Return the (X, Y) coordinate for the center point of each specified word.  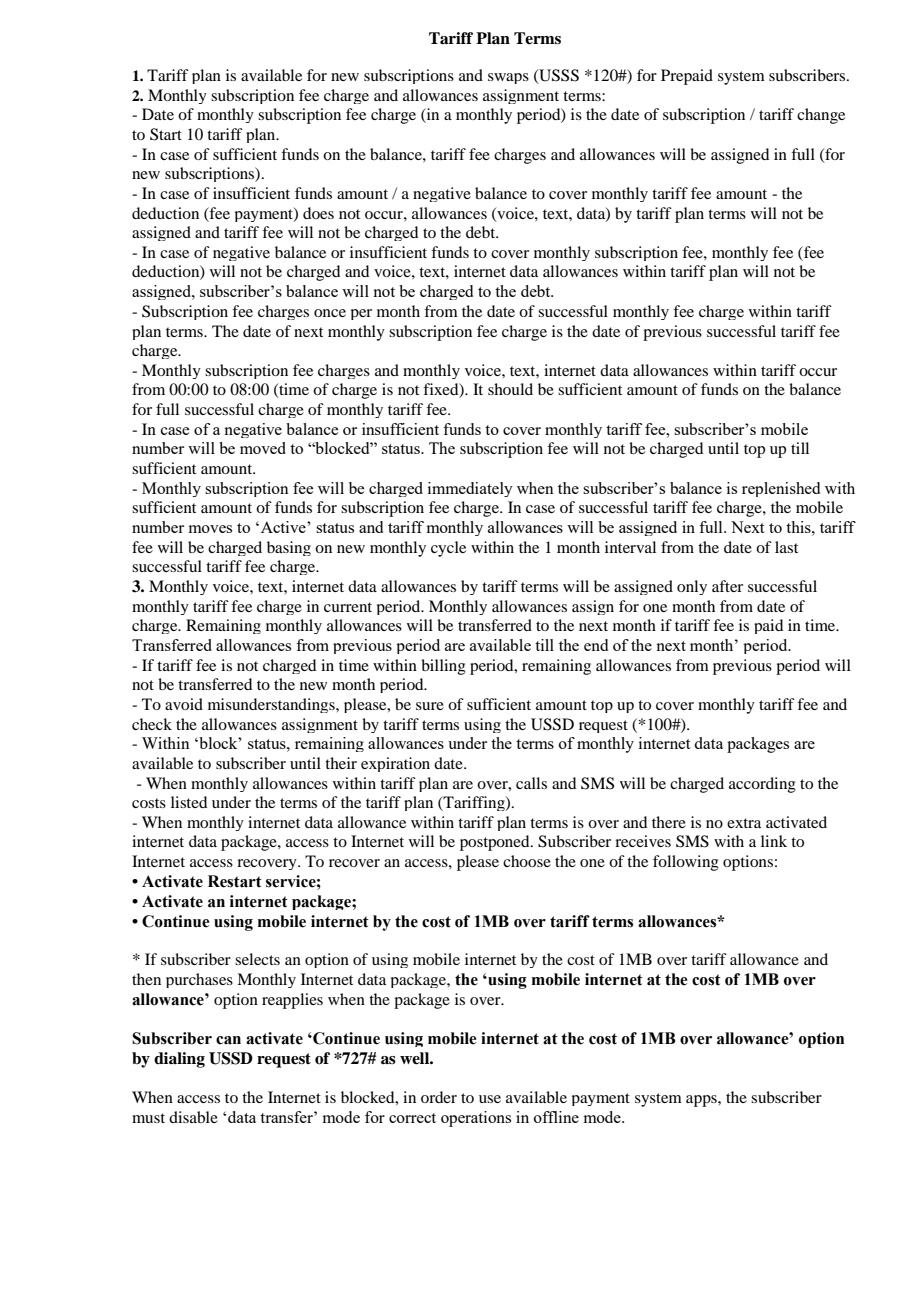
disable (193, 1117)
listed (189, 802)
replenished (781, 489)
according (762, 785)
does (318, 213)
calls (531, 783)
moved (263, 448)
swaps (508, 78)
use (490, 1099)
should (510, 389)
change (821, 116)
